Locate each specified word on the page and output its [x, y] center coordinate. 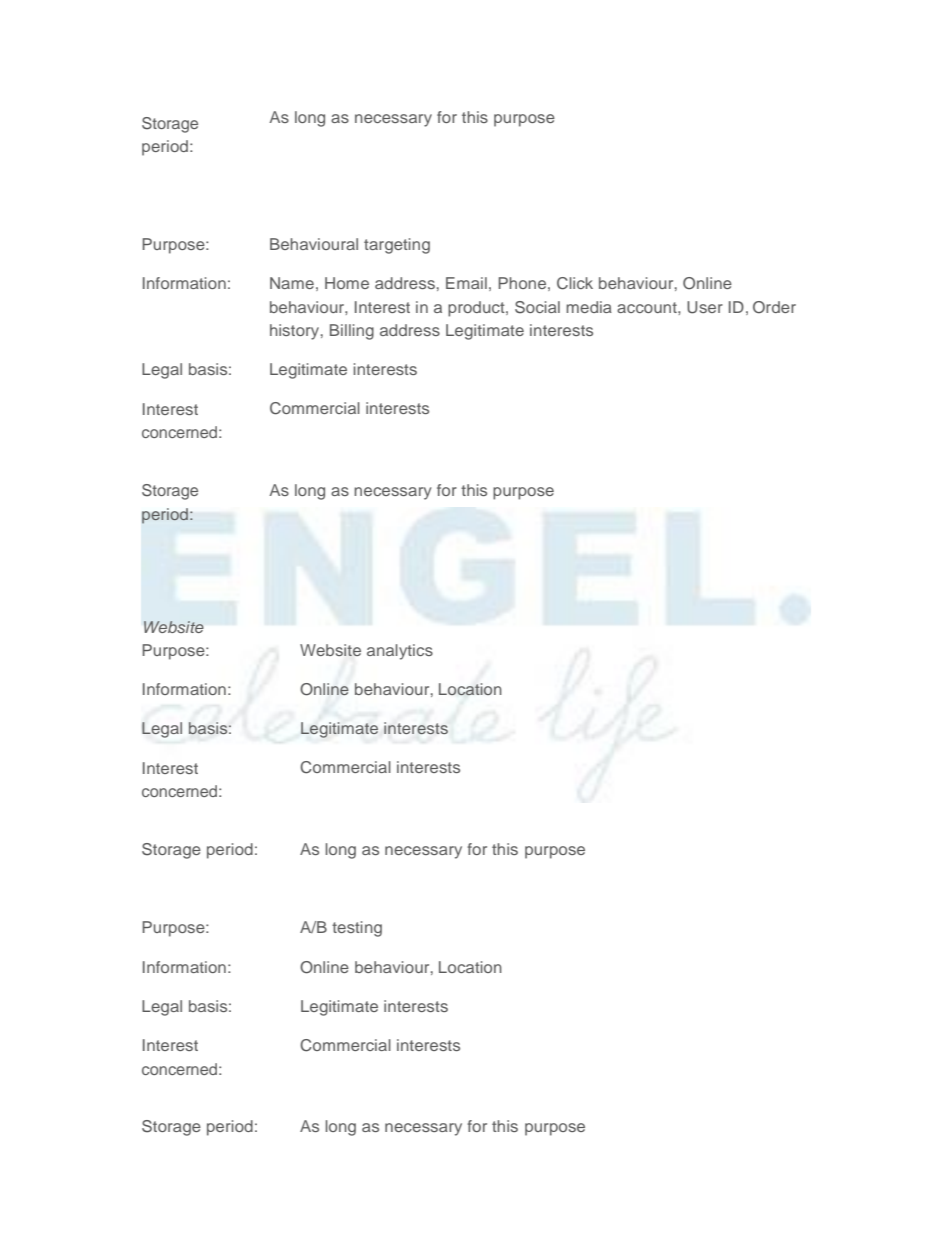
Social [537, 307]
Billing [352, 332]
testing [357, 929]
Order [774, 307]
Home [347, 283]
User [705, 307]
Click [575, 283]
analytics [400, 652]
